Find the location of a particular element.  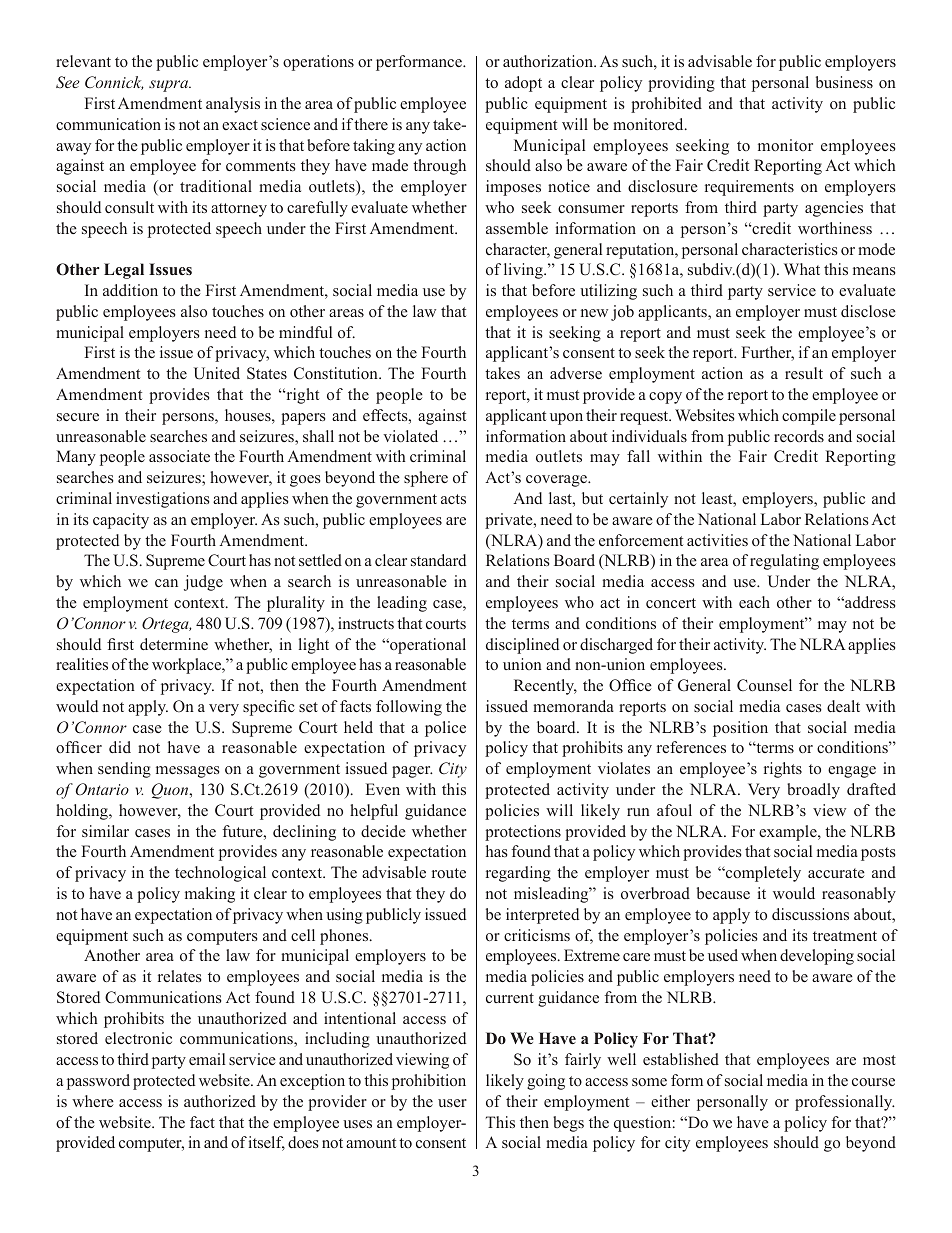

result is located at coordinates (804, 373).
